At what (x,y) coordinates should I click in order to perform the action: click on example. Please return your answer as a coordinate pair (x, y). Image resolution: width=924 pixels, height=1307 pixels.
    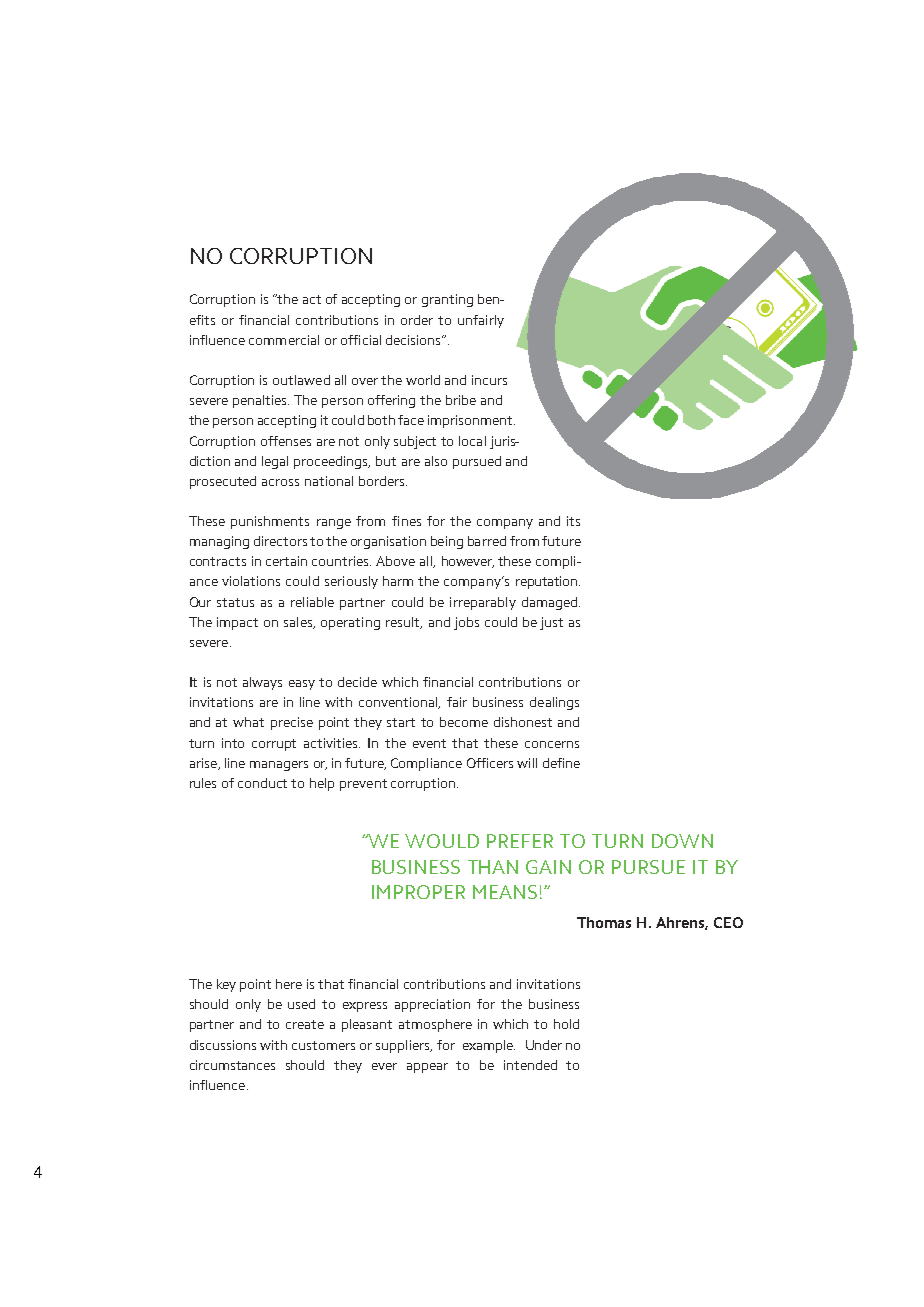
    Looking at the image, I should click on (489, 1046).
